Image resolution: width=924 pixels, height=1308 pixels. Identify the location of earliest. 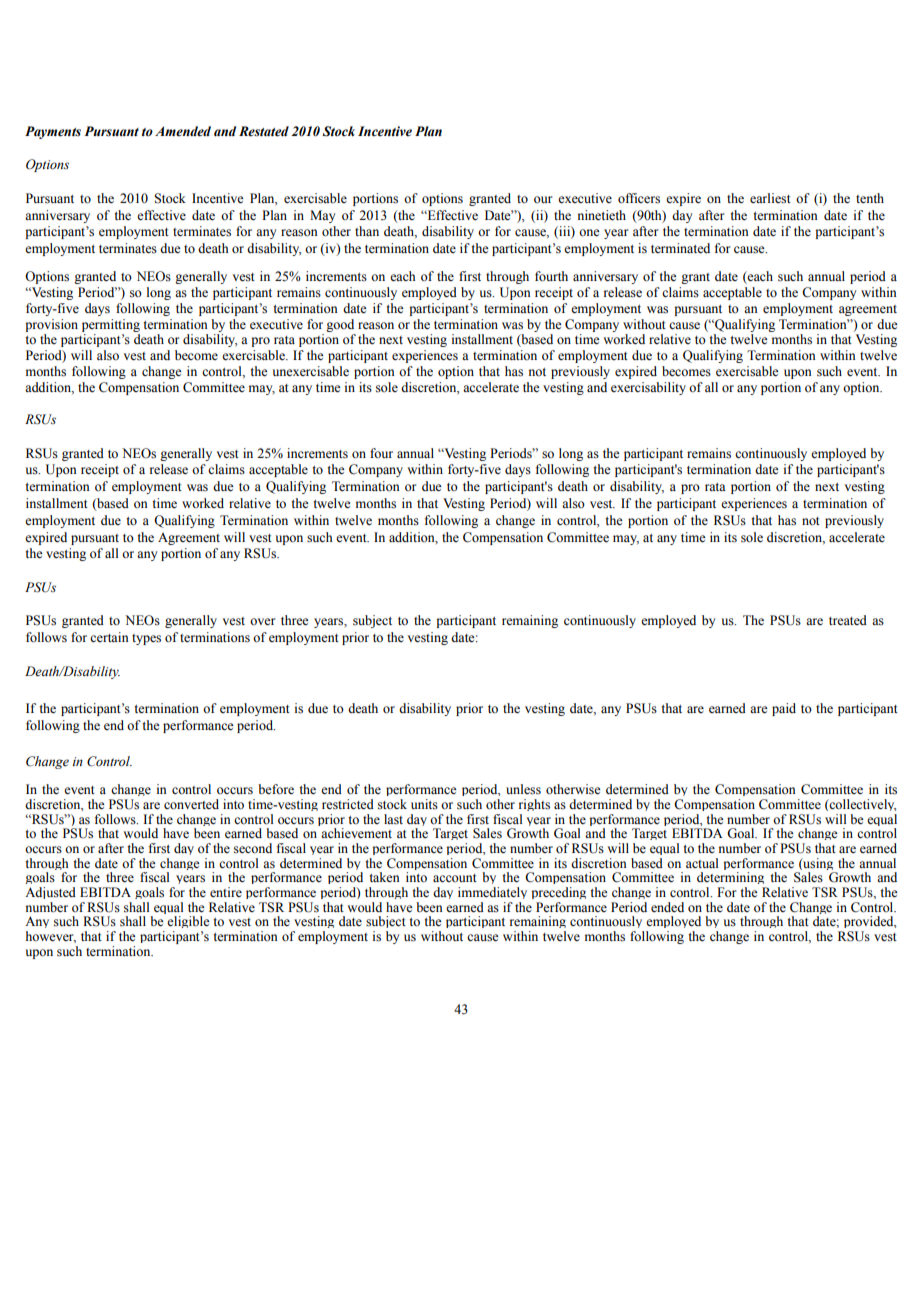
(770, 198).
